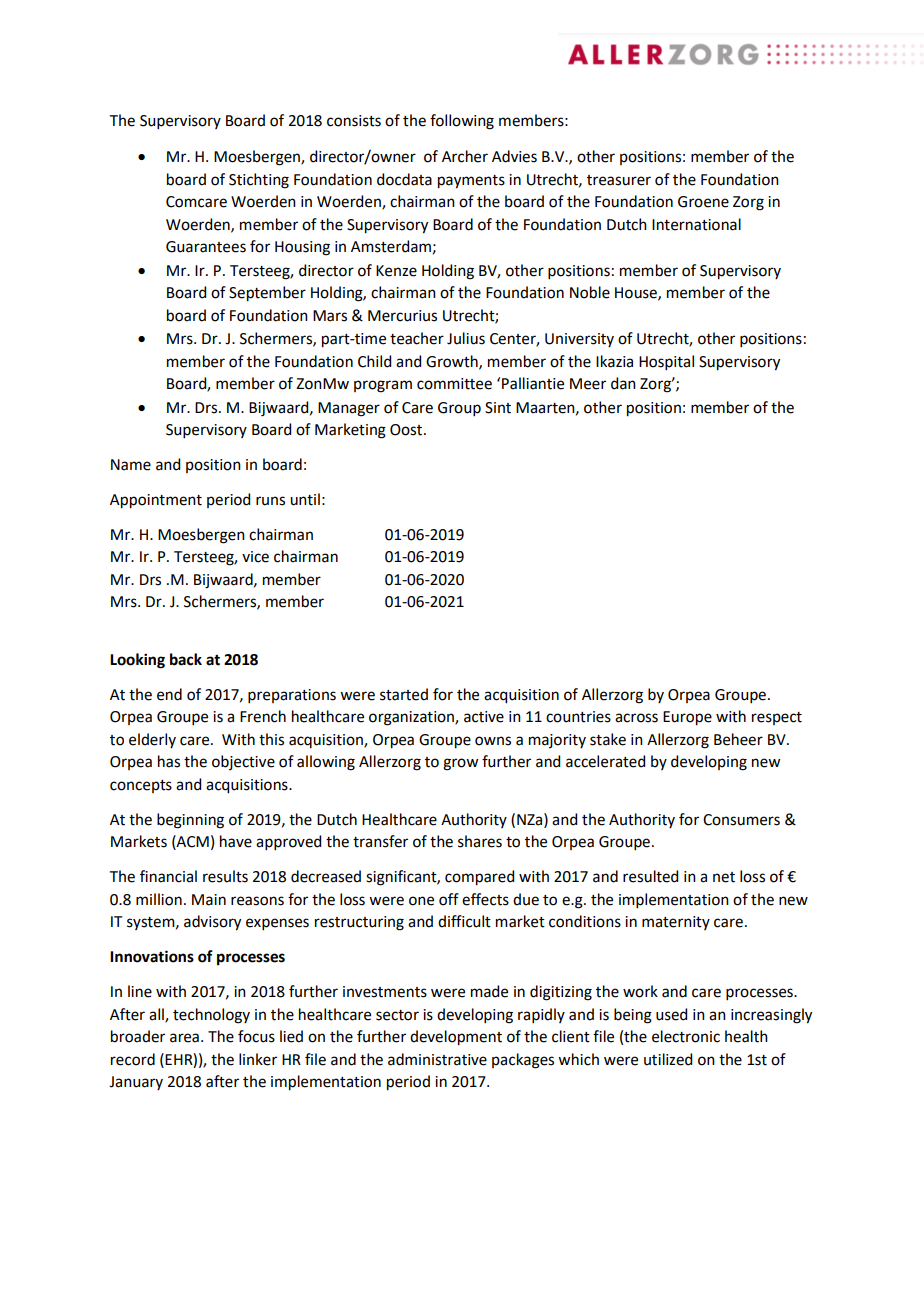  I want to click on area, so click(184, 1038).
